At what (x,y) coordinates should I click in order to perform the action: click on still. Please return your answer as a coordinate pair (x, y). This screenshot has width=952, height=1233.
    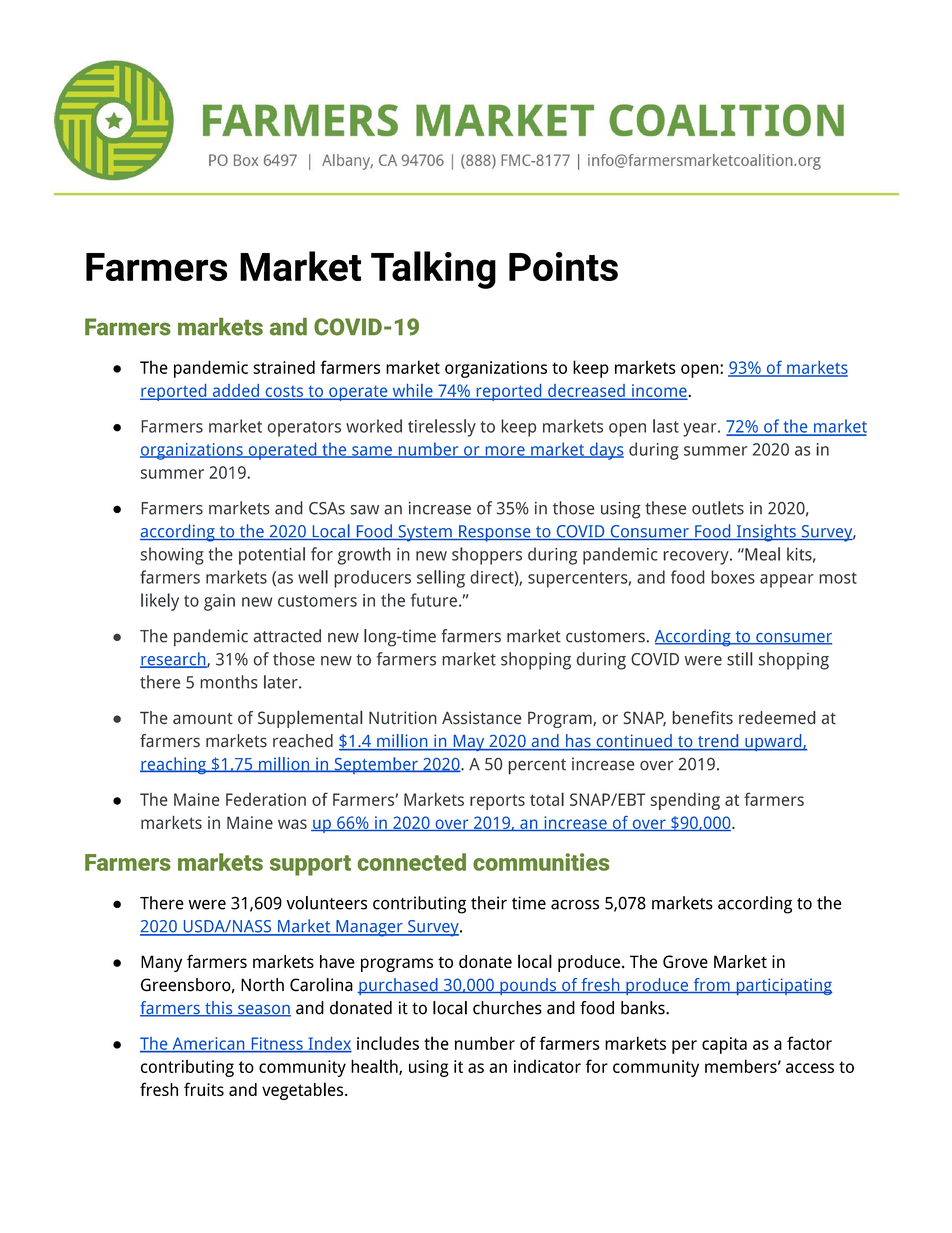
    Looking at the image, I should click on (740, 659).
